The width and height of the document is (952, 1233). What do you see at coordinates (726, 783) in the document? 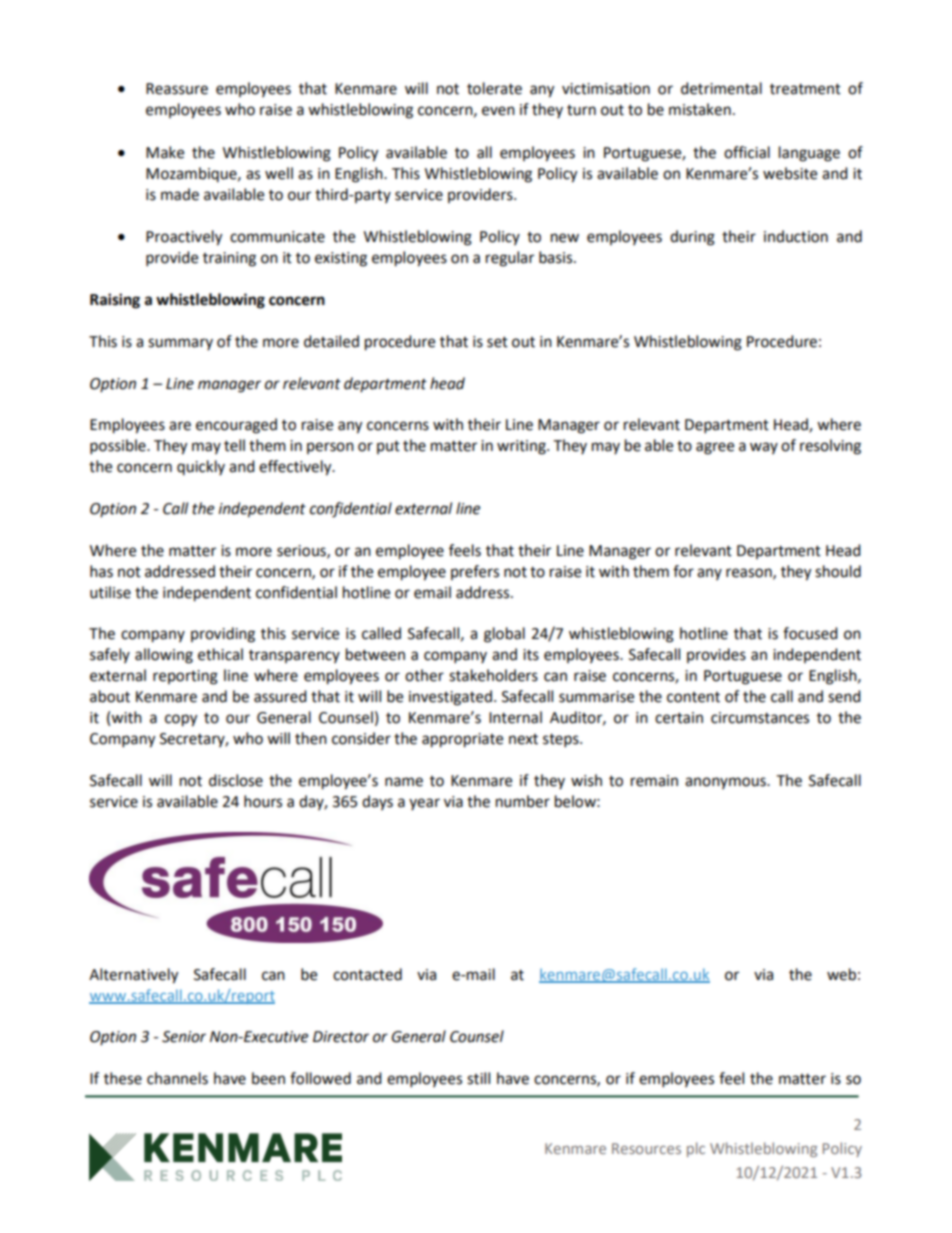
I see `anonymous` at bounding box center [726, 783].
